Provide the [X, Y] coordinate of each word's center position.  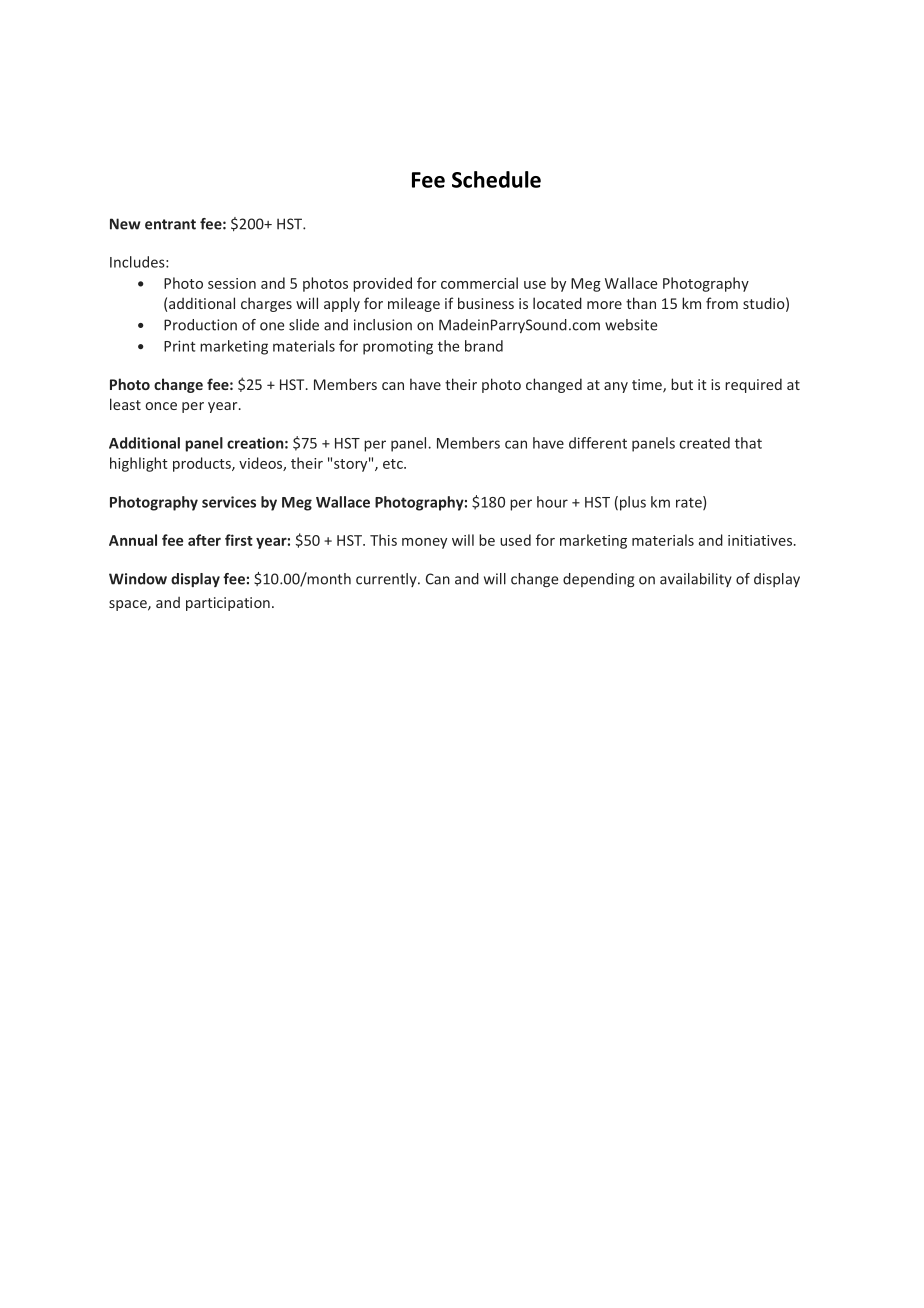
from [722, 303]
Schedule [496, 179]
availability [696, 580]
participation [228, 604]
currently [387, 580]
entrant [170, 224]
